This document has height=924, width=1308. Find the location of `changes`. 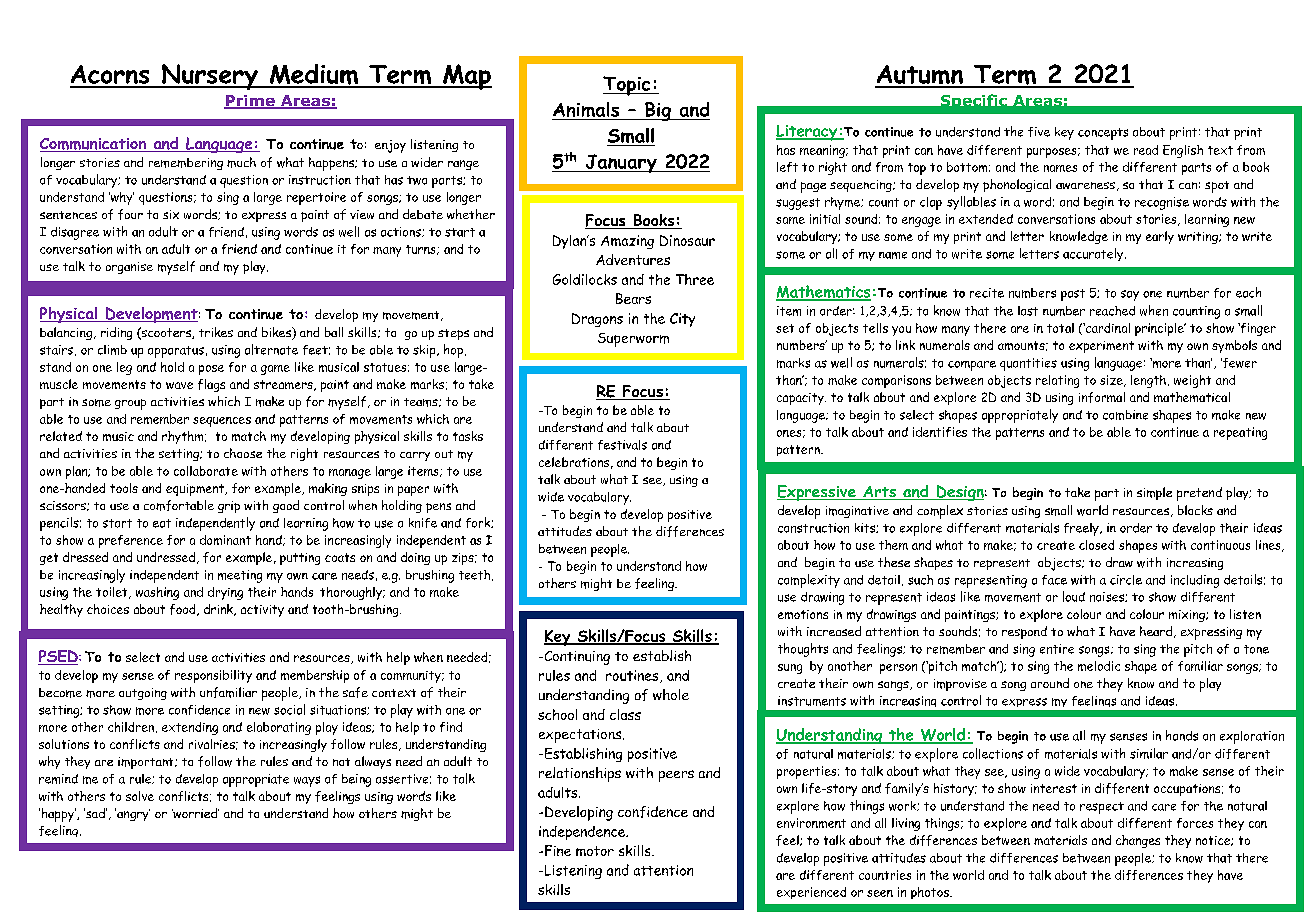

changes is located at coordinates (1138, 841).
